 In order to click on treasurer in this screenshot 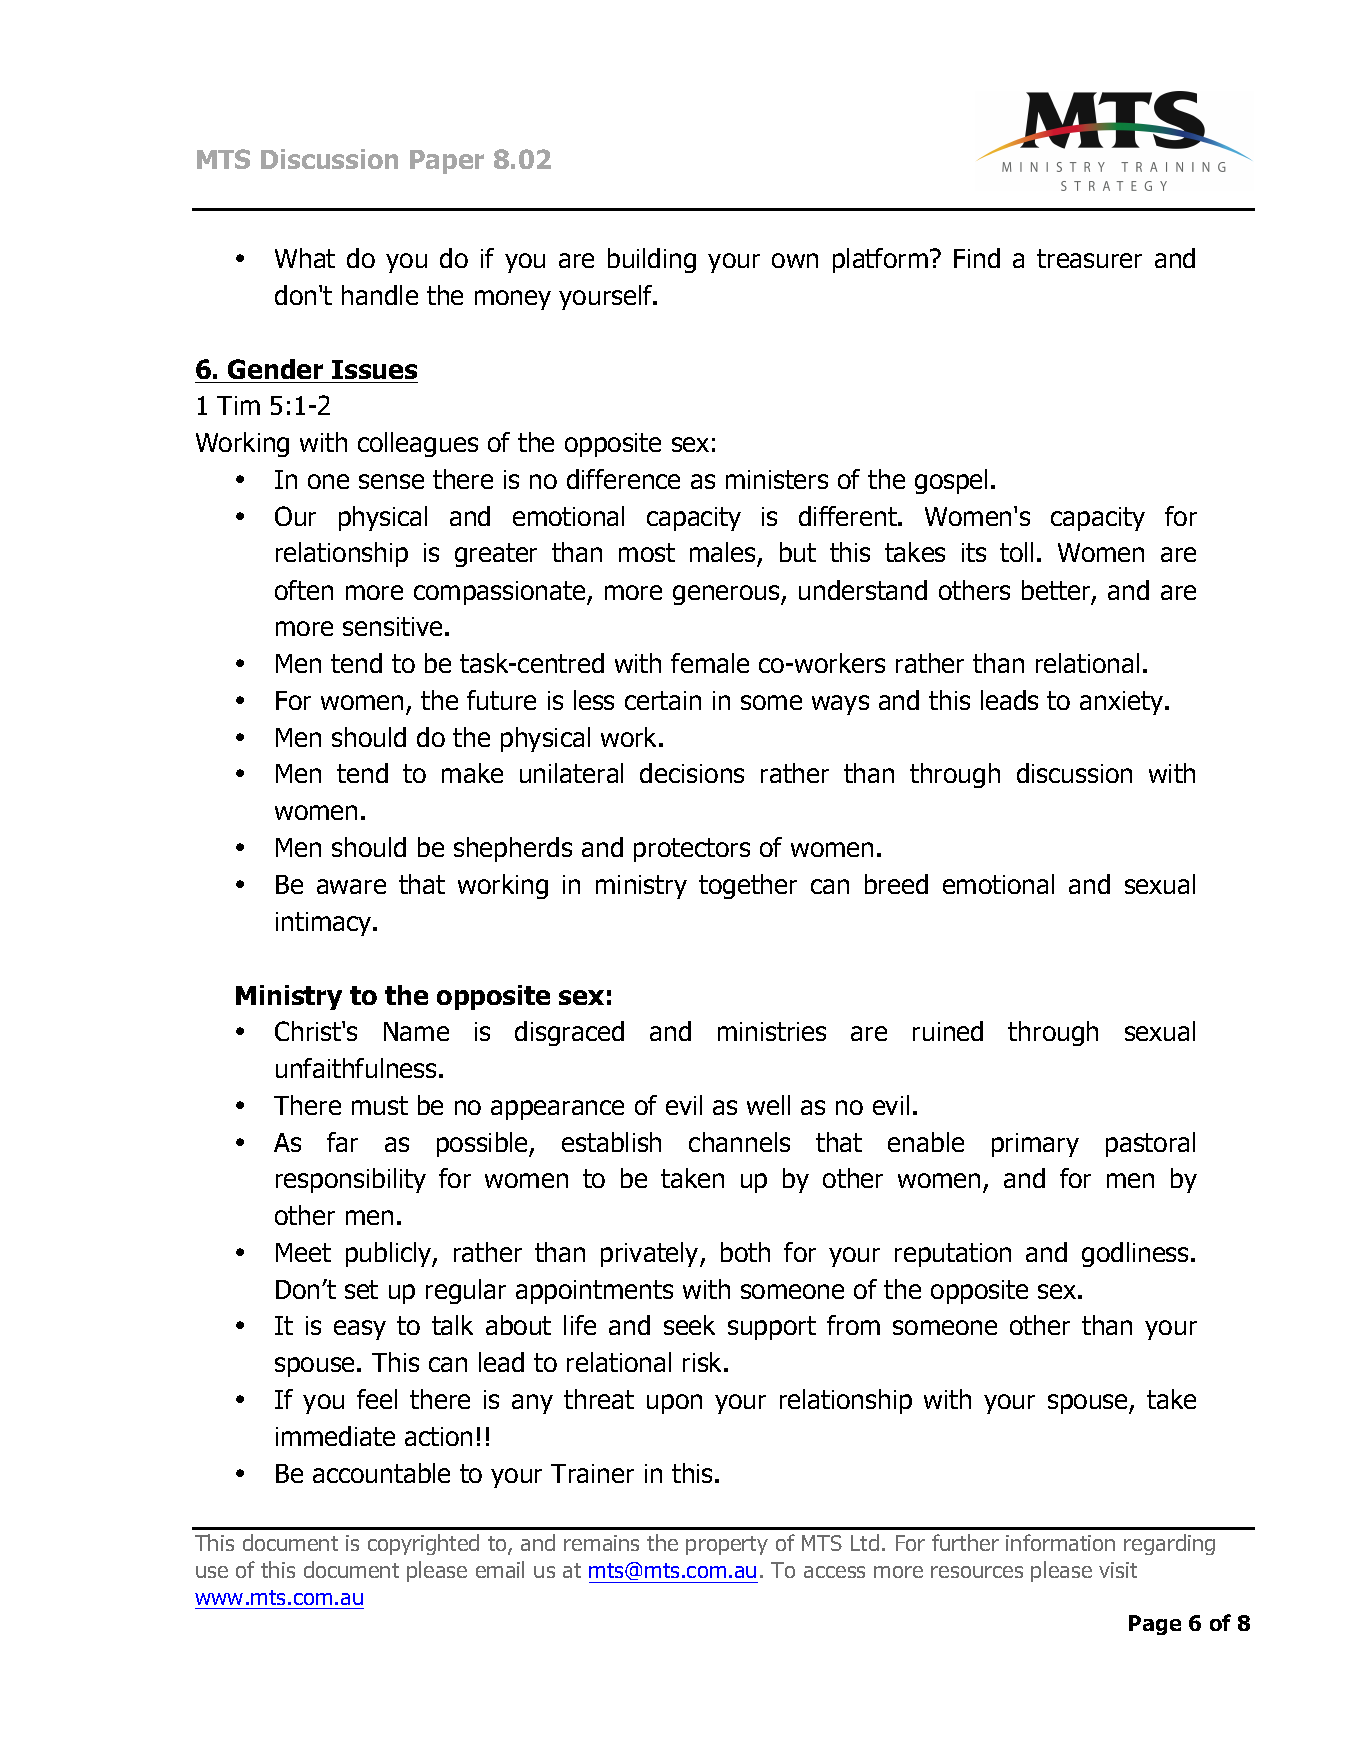, I will do `click(1089, 258)`.
